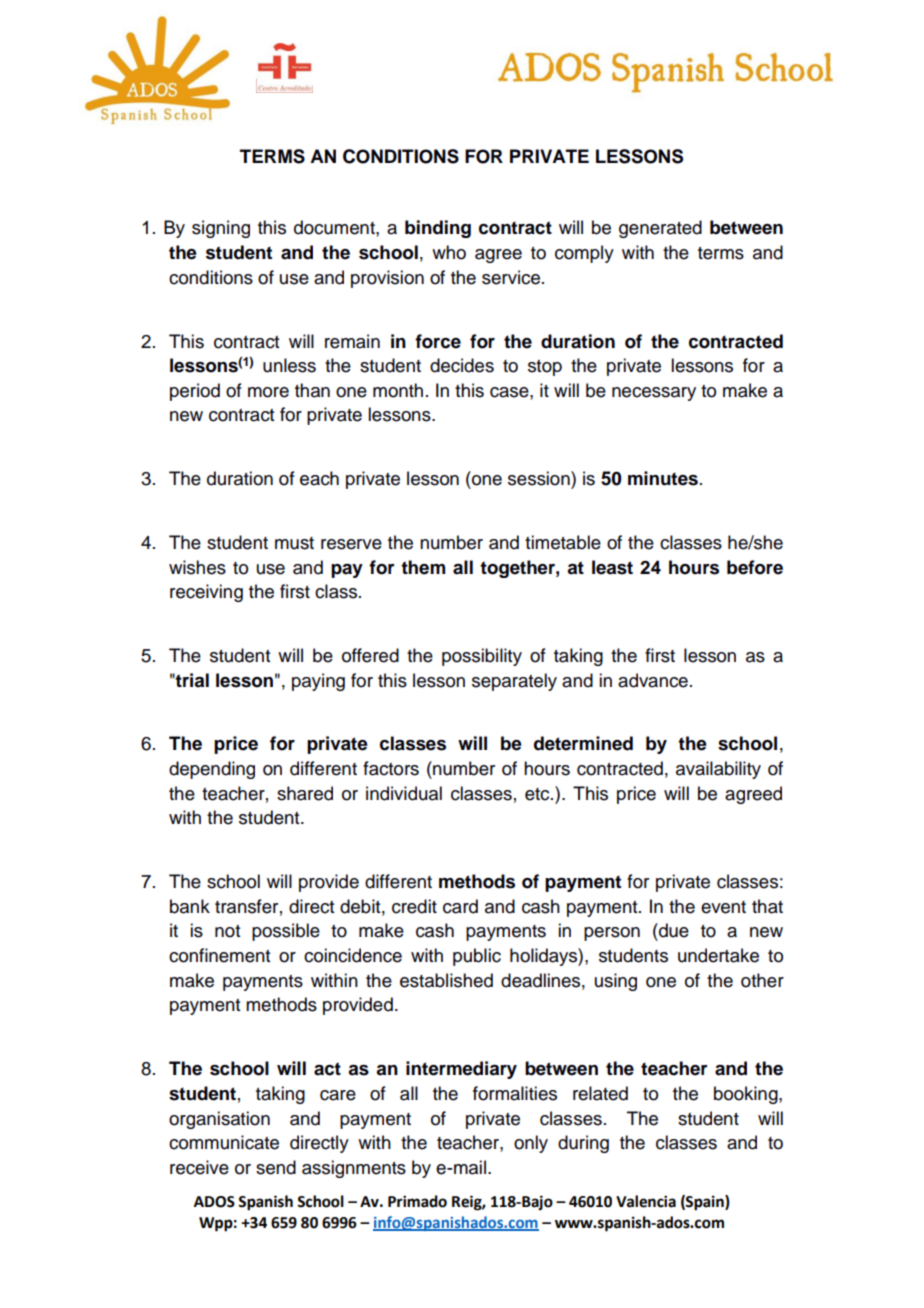  Describe the element at coordinates (449, 252) in the screenshot. I see `who` at that location.
